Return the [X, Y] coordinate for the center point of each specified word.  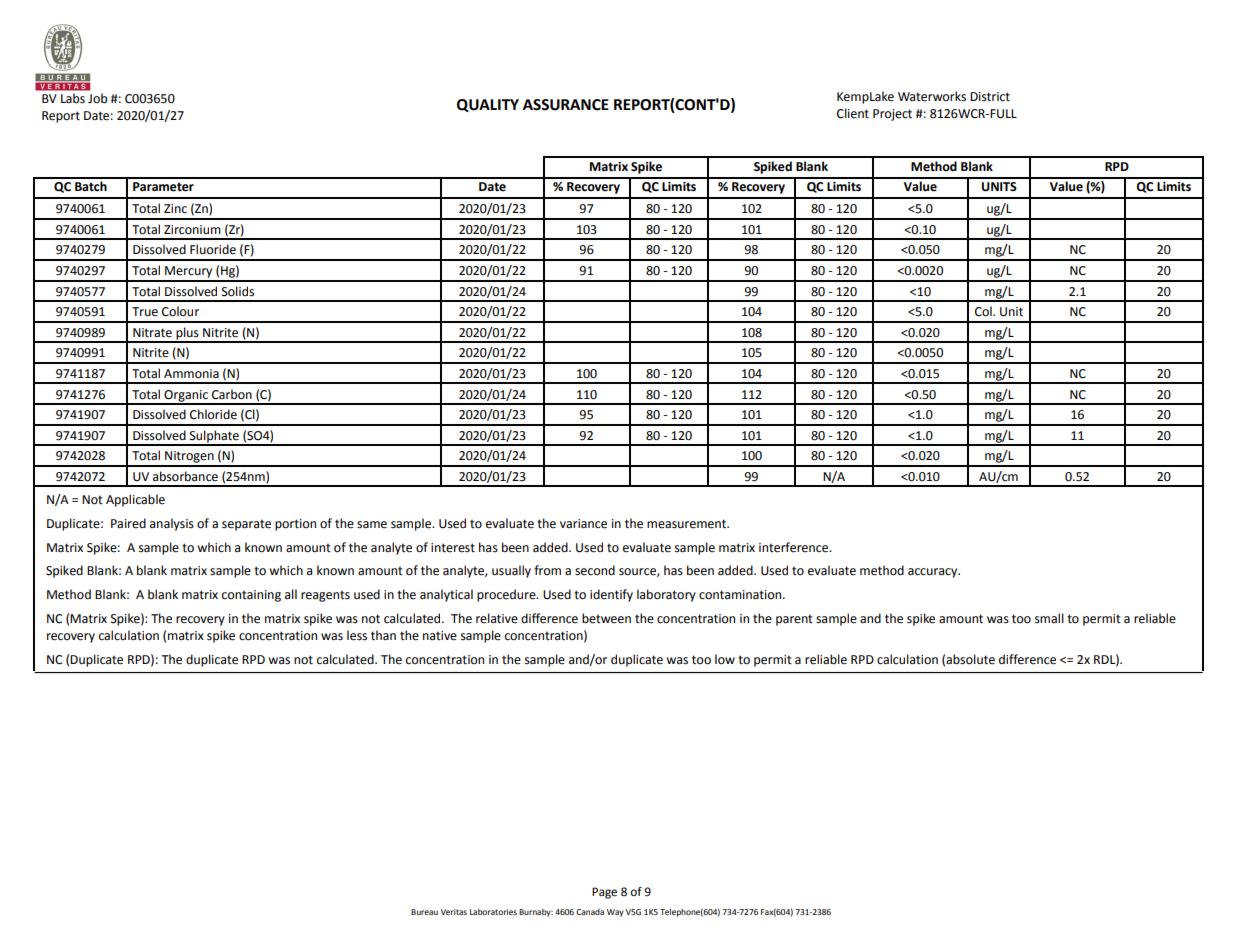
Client [853, 113]
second [595, 570]
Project [892, 115]
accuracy [934, 573]
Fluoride [213, 249]
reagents [325, 596]
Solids [238, 291]
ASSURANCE [566, 105]
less [357, 635]
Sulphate [214, 437]
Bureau [424, 912]
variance [583, 524]
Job [96, 97]
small [1049, 618]
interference [795, 547]
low [725, 659]
